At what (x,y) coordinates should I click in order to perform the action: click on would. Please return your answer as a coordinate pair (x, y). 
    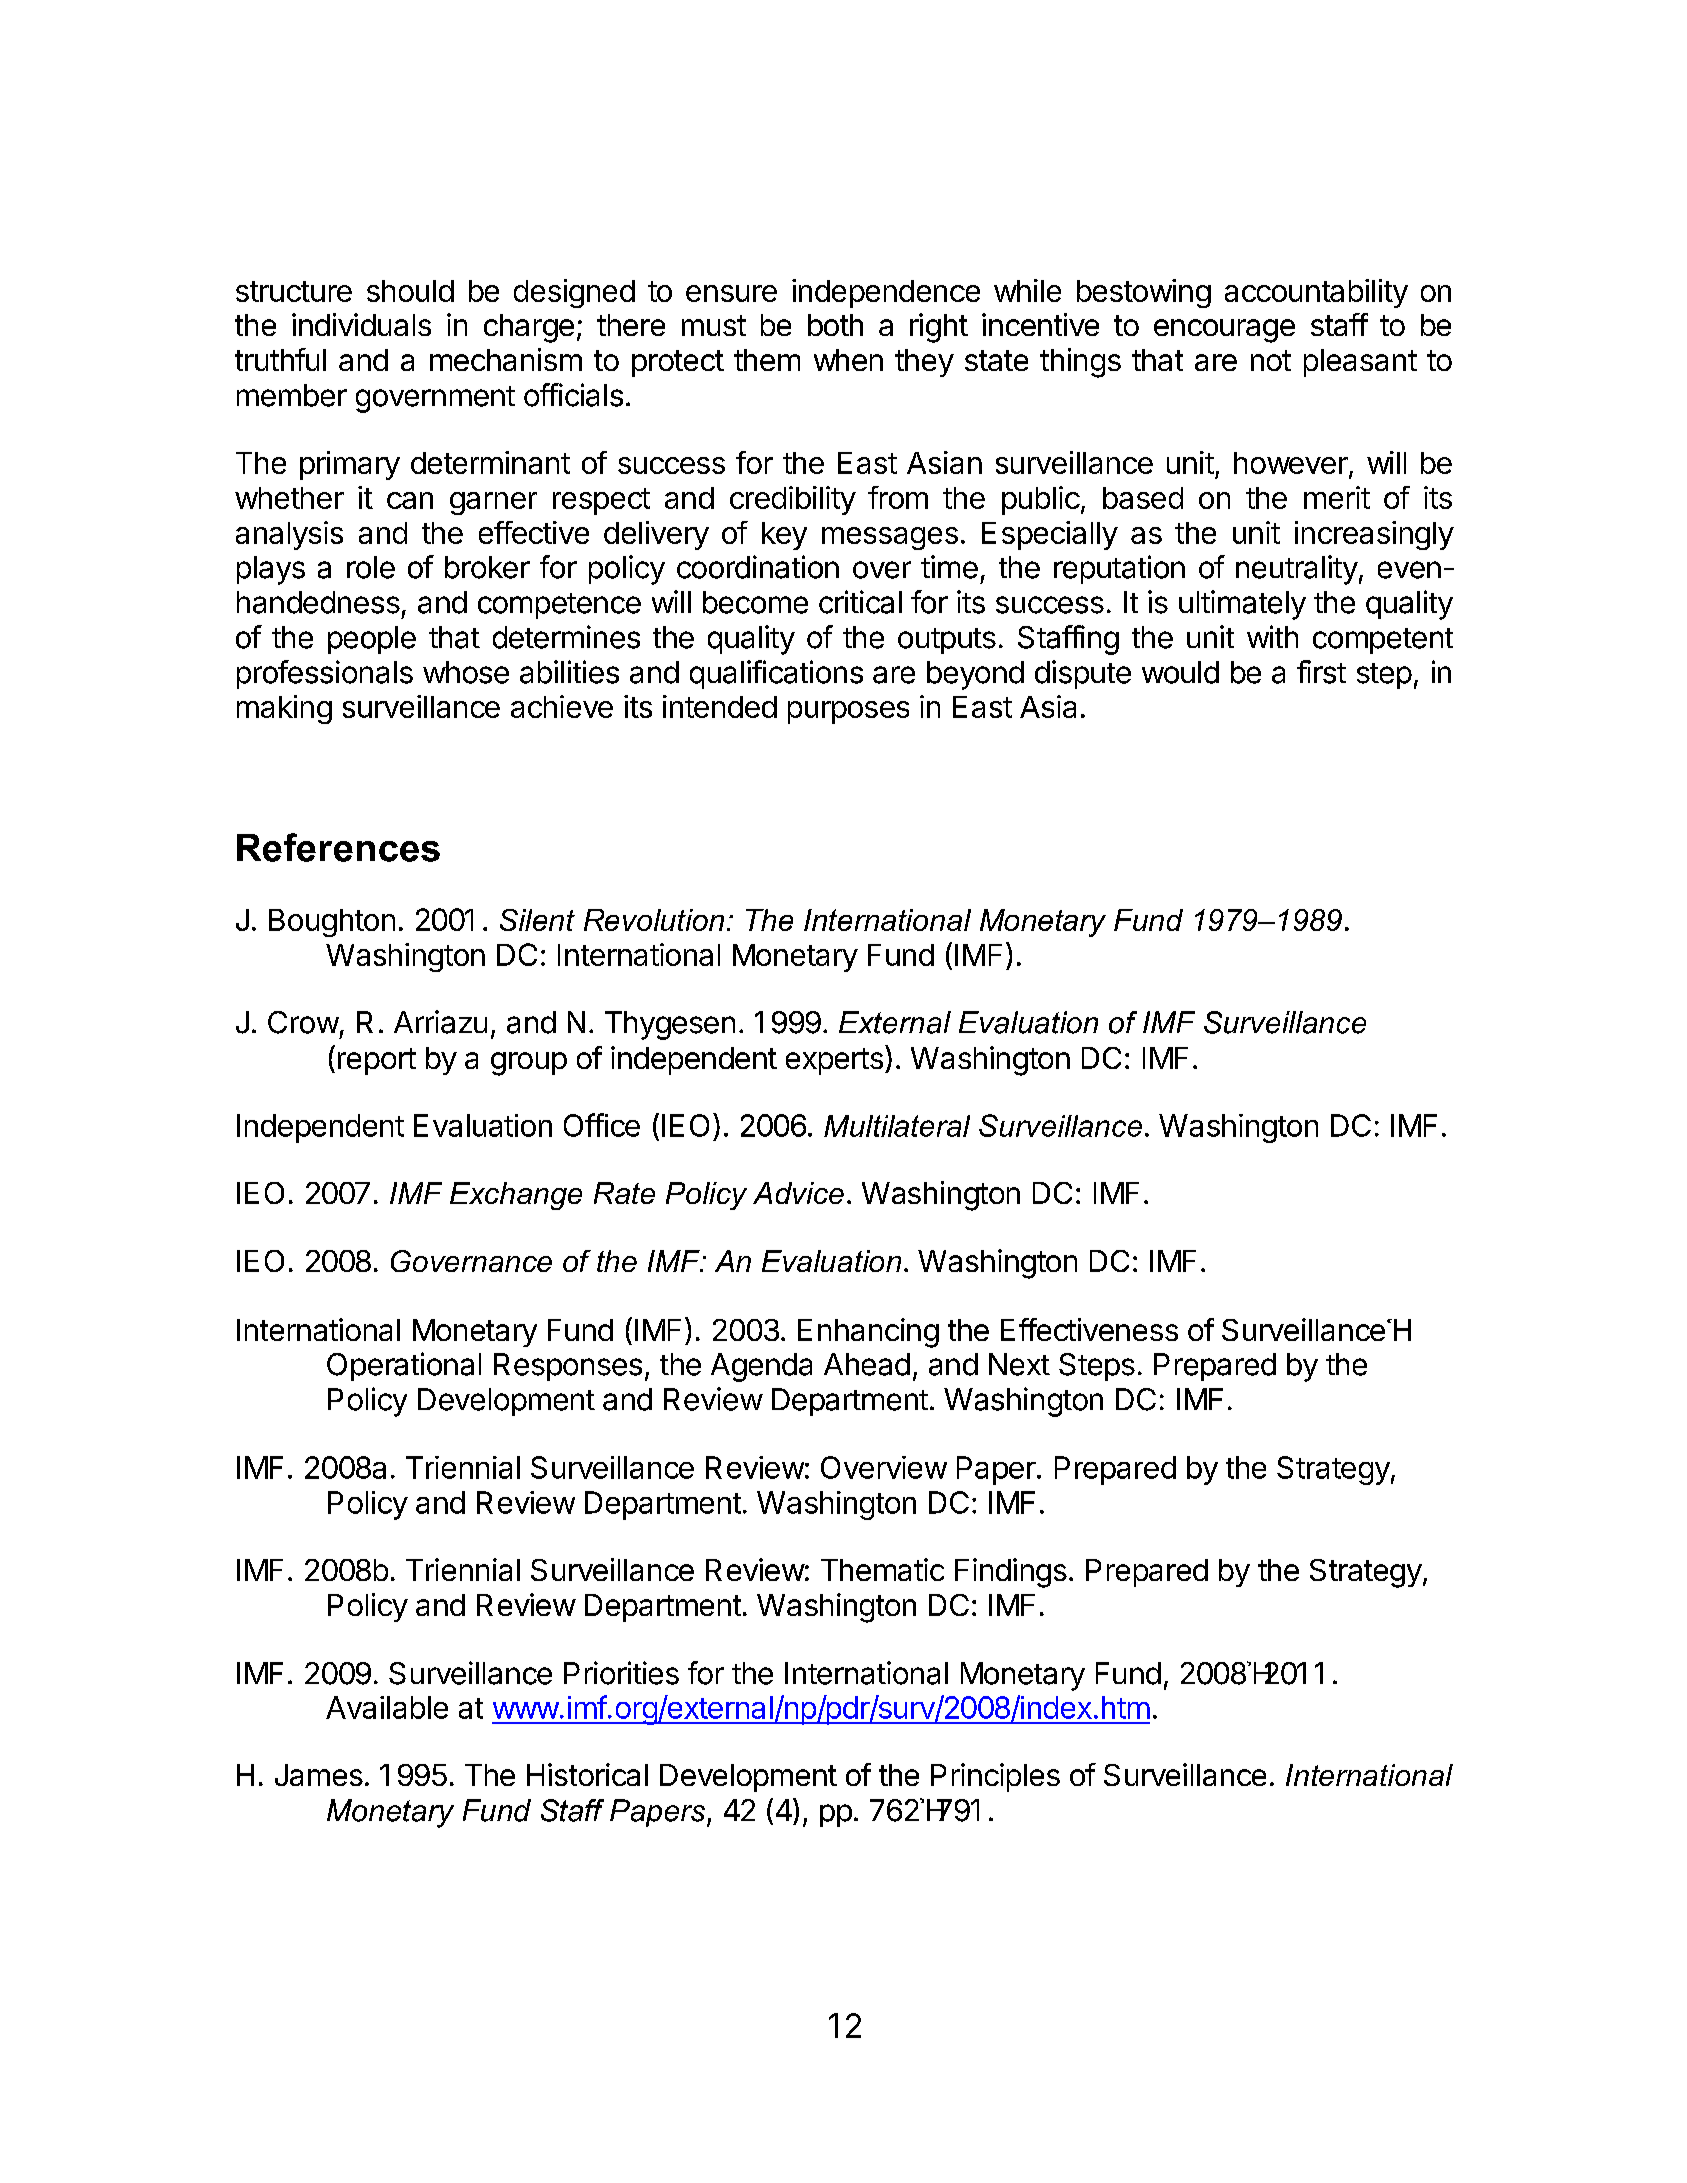
    Looking at the image, I should click on (1180, 672).
